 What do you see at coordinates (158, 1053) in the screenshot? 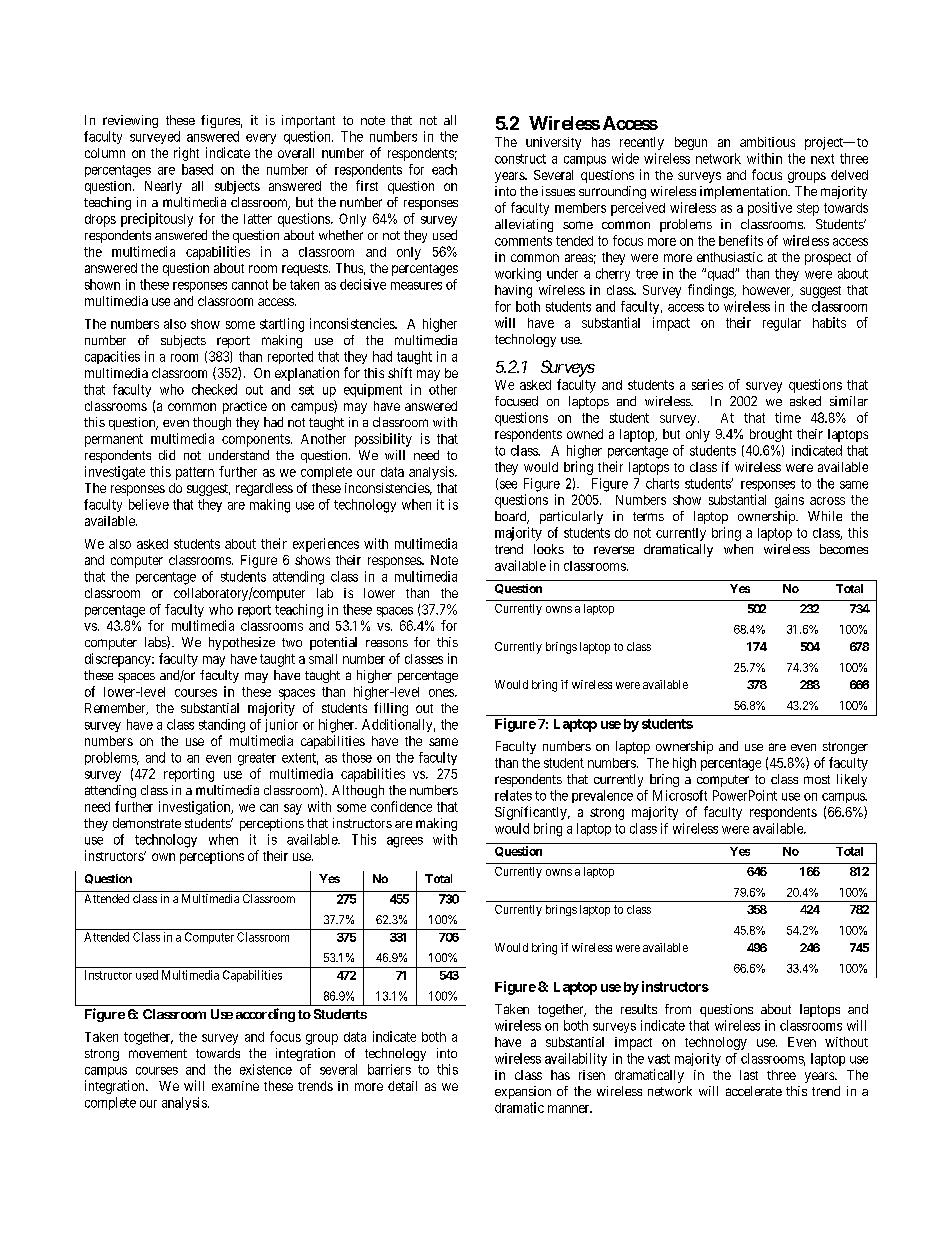
I see `movement` at bounding box center [158, 1053].
